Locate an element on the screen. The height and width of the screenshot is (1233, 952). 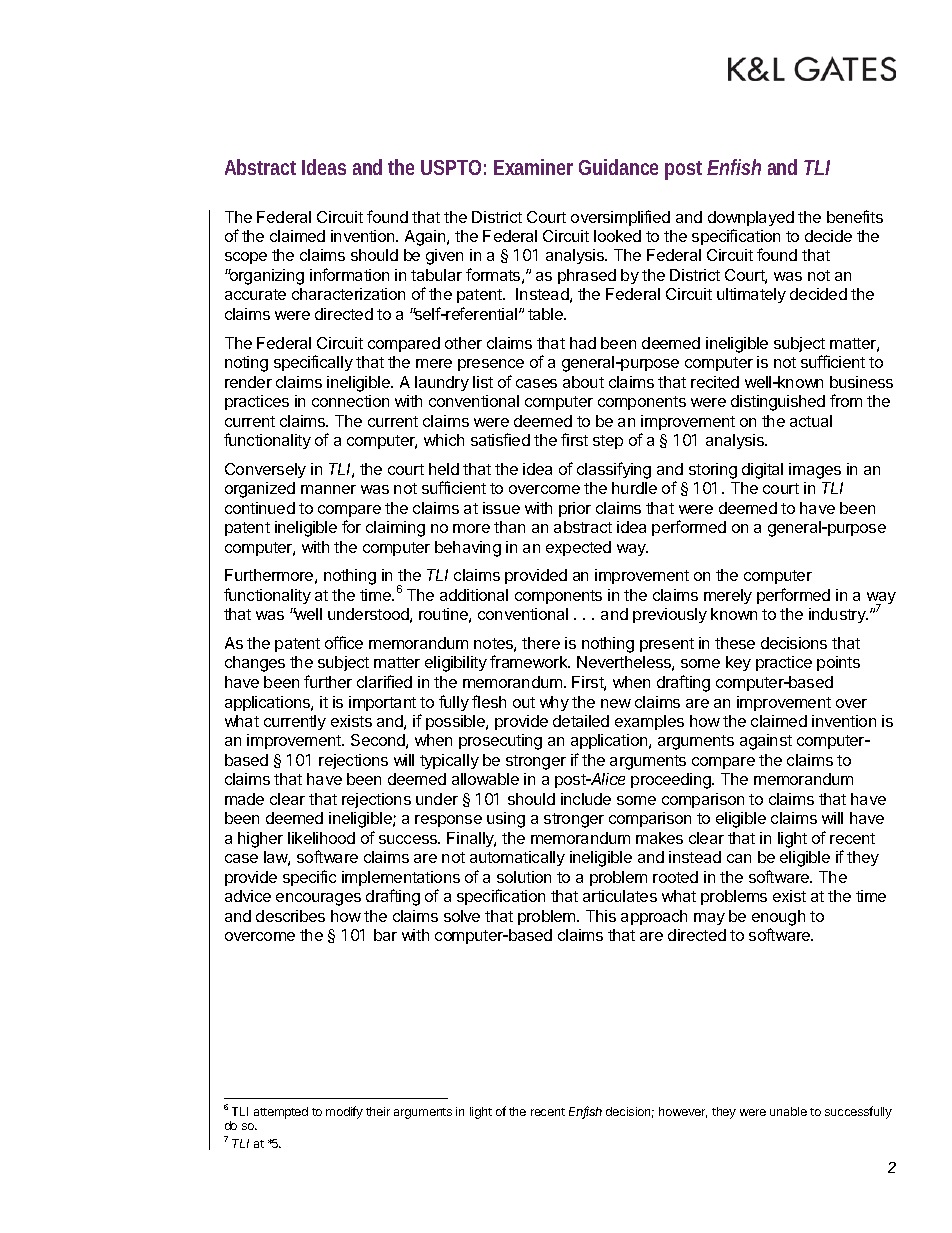
likelihood is located at coordinates (321, 838).
